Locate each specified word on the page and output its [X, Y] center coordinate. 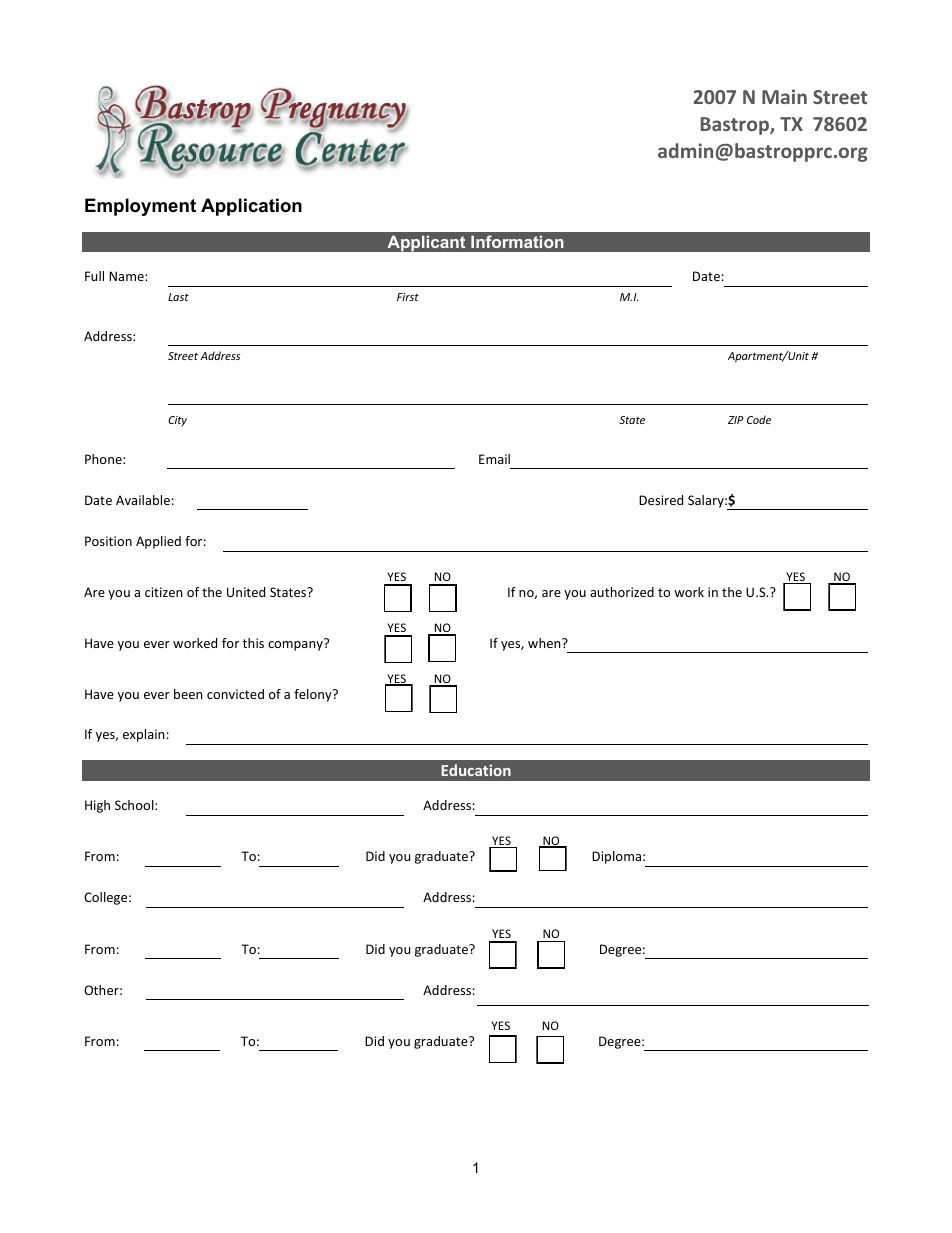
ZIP [735, 420]
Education [476, 770]
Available [143, 500]
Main [784, 96]
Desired [661, 500]
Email [494, 459]
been [188, 694]
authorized [622, 592]
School [135, 805]
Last [178, 297]
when [545, 643]
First [408, 297]
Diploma [616, 857]
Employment [140, 207]
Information [517, 241]
